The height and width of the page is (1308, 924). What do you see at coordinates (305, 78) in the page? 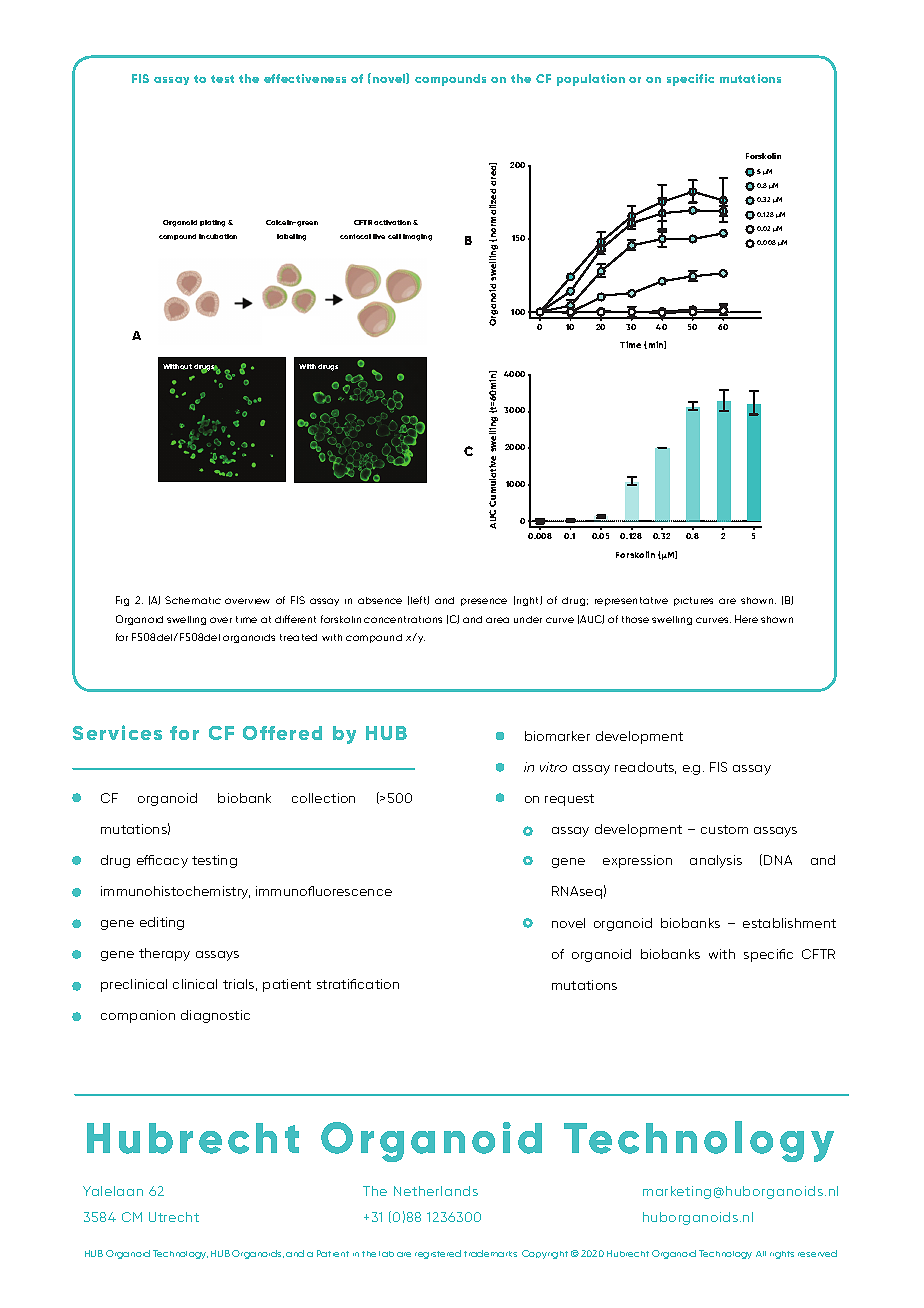
I see `effectiveness` at bounding box center [305, 78].
